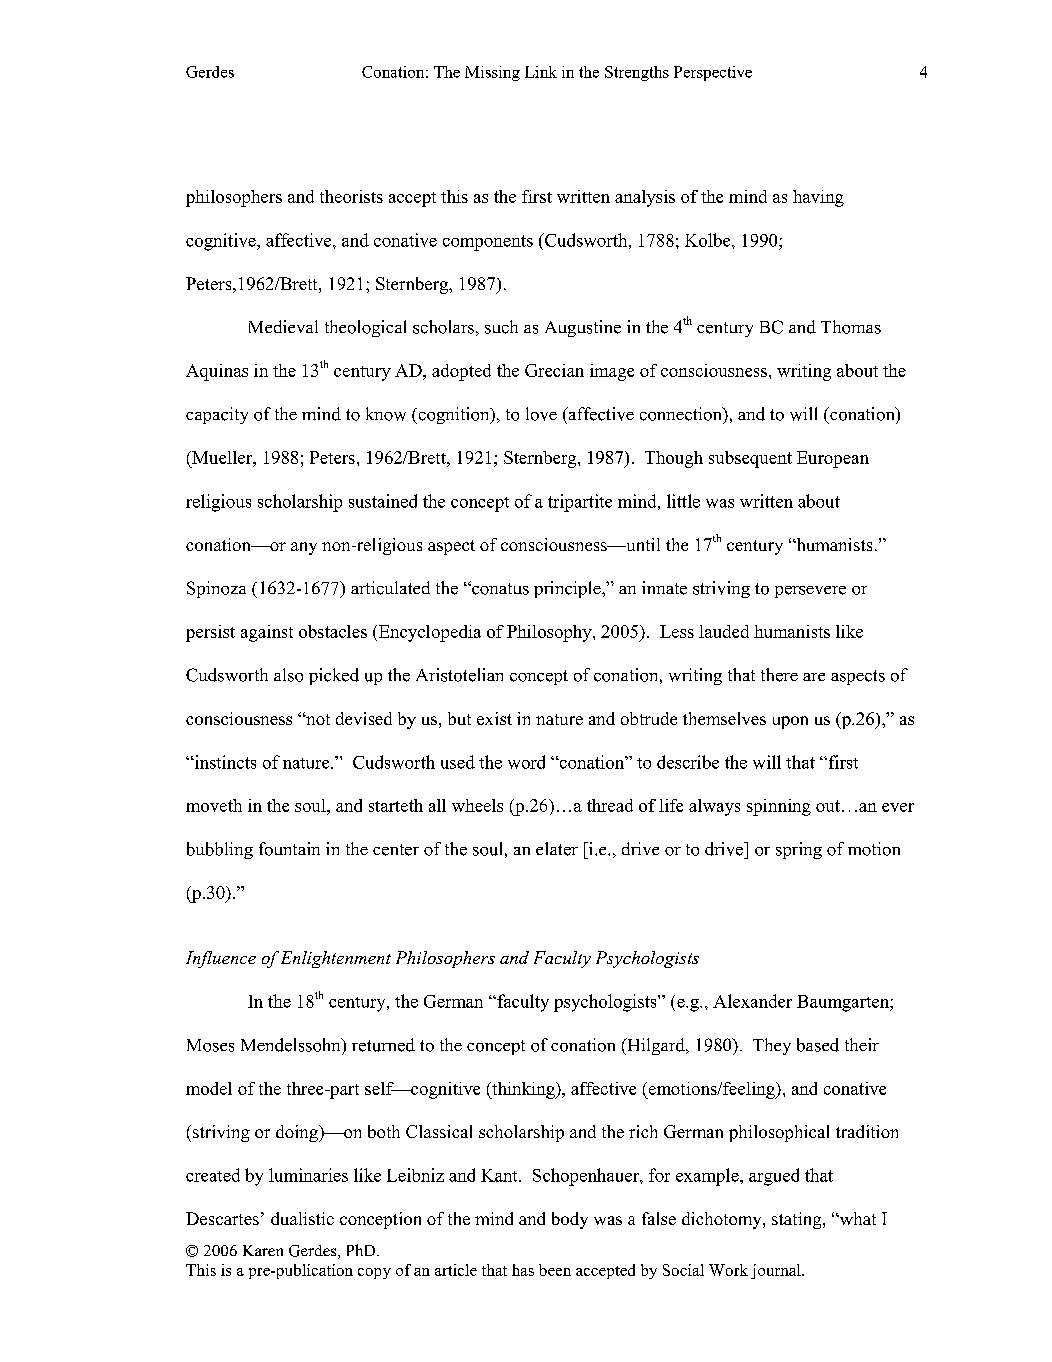 Image resolution: width=1052 pixels, height=1362 pixels. I want to click on Enlightenment, so click(336, 959).
